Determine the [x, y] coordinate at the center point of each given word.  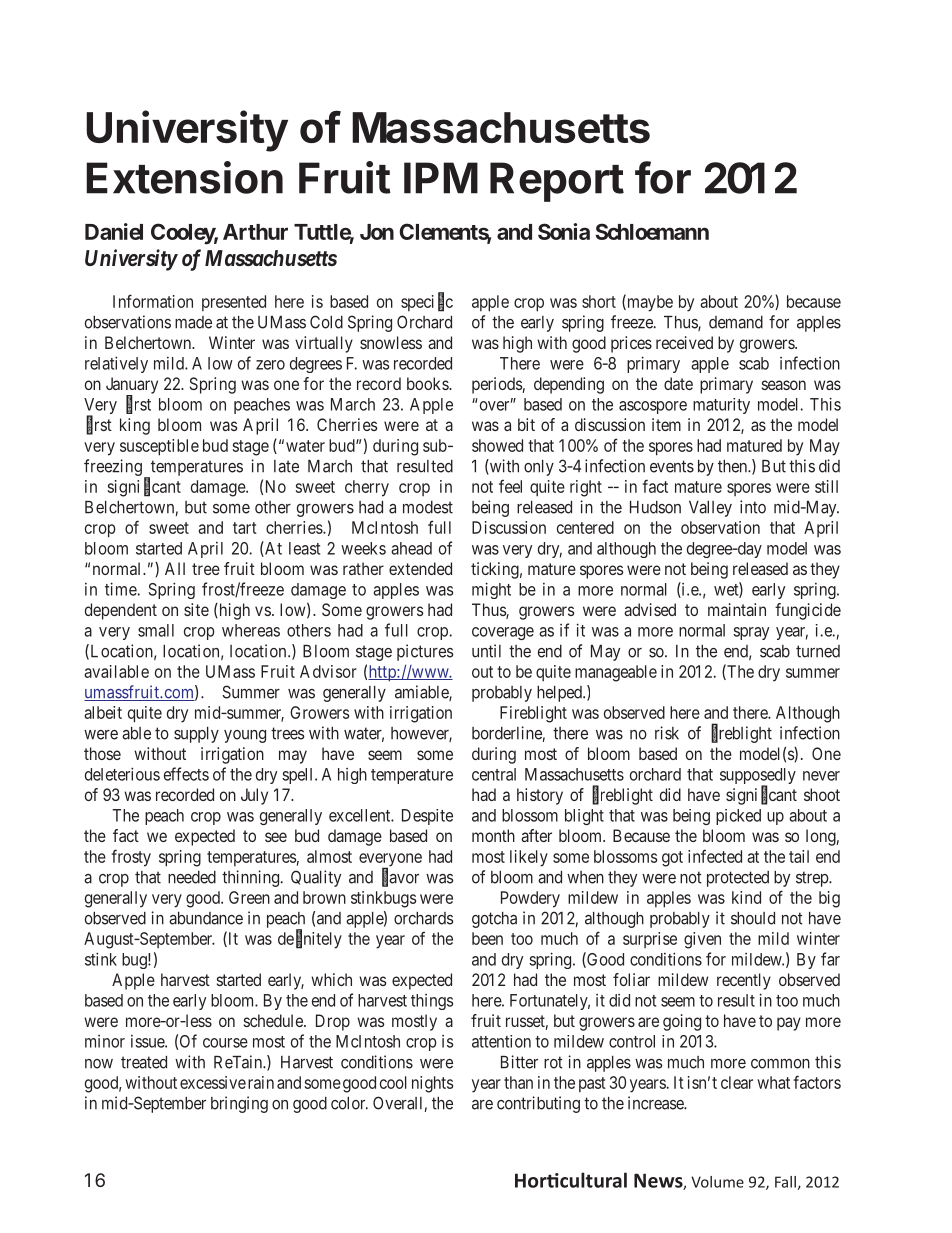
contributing [538, 1104]
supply [196, 735]
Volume [717, 1182]
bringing [239, 1104]
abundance [206, 918]
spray [751, 633]
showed [497, 445]
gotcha [494, 920]
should [753, 918]
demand [736, 322]
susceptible [159, 447]
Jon [377, 232]
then [733, 466]
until [486, 651]
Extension [184, 177]
